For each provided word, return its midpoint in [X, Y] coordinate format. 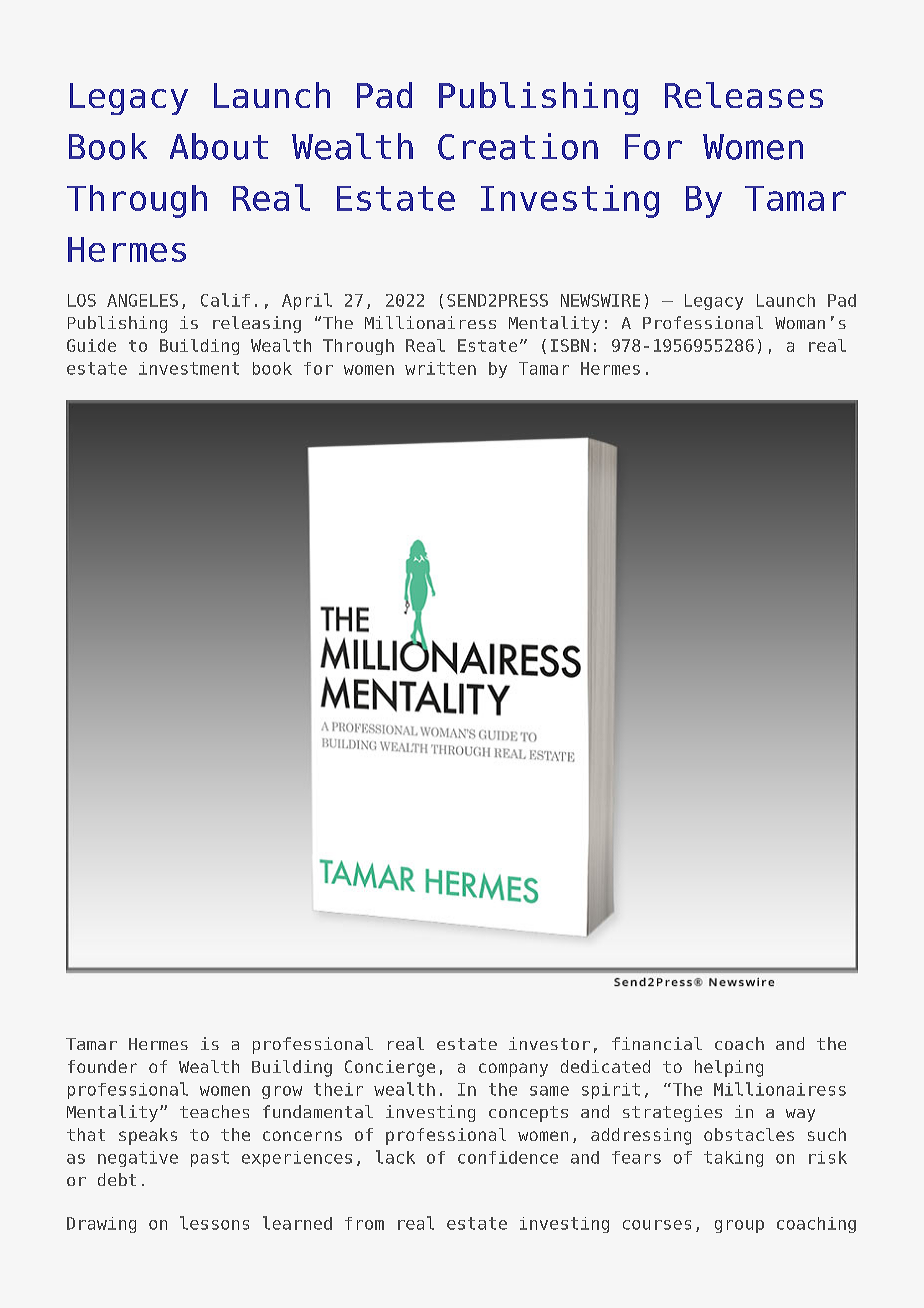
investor [549, 1043]
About [219, 146]
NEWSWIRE [600, 300]
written [440, 368]
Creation [518, 146]
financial [657, 1043]
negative [138, 1159]
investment [189, 368]
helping [729, 1068]
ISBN [570, 345]
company [513, 1070]
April [307, 301]
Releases [744, 95]
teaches [214, 1111]
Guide [91, 345]
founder [102, 1066]
